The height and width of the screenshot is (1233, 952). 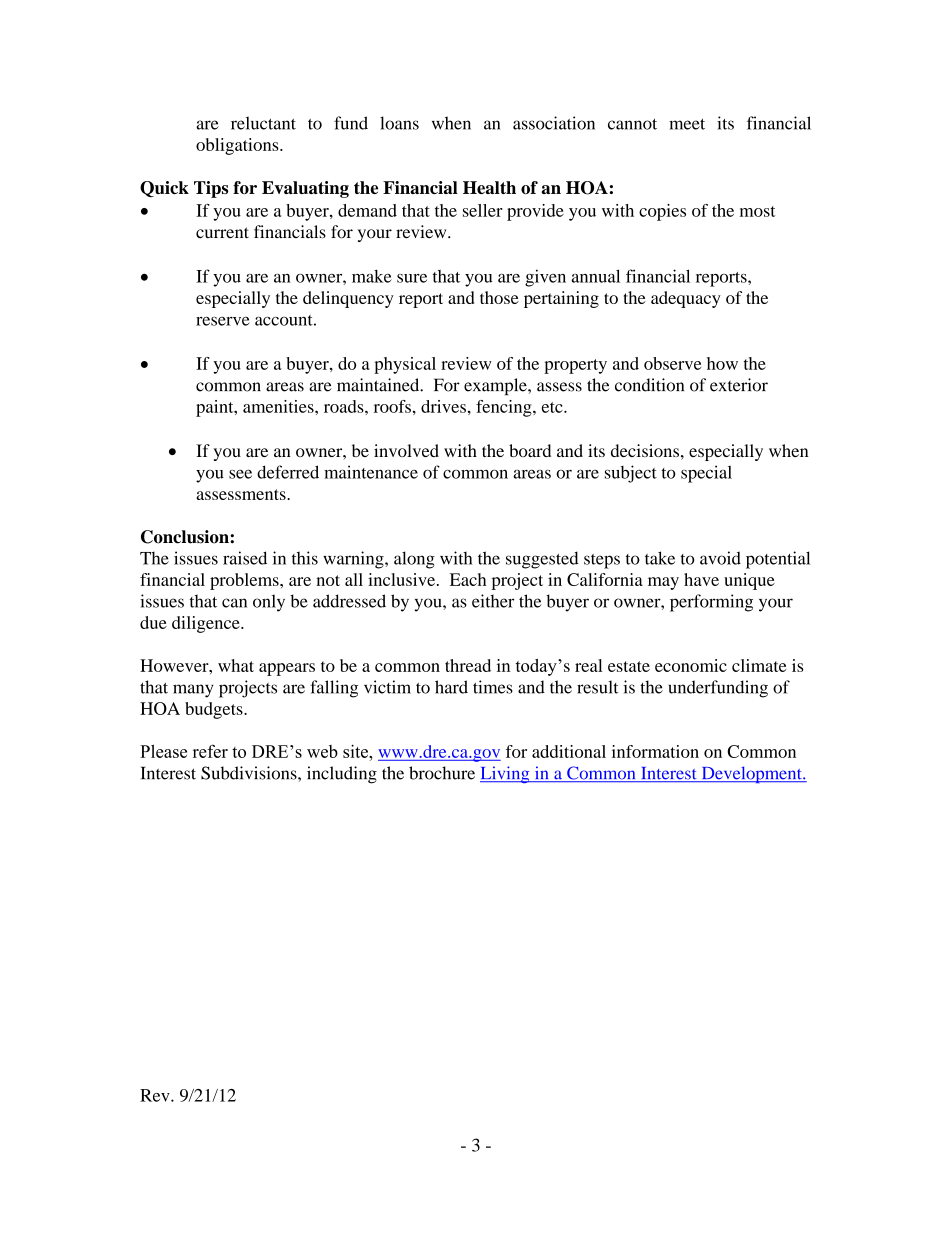 What do you see at coordinates (672, 363) in the screenshot?
I see `observe` at bounding box center [672, 363].
